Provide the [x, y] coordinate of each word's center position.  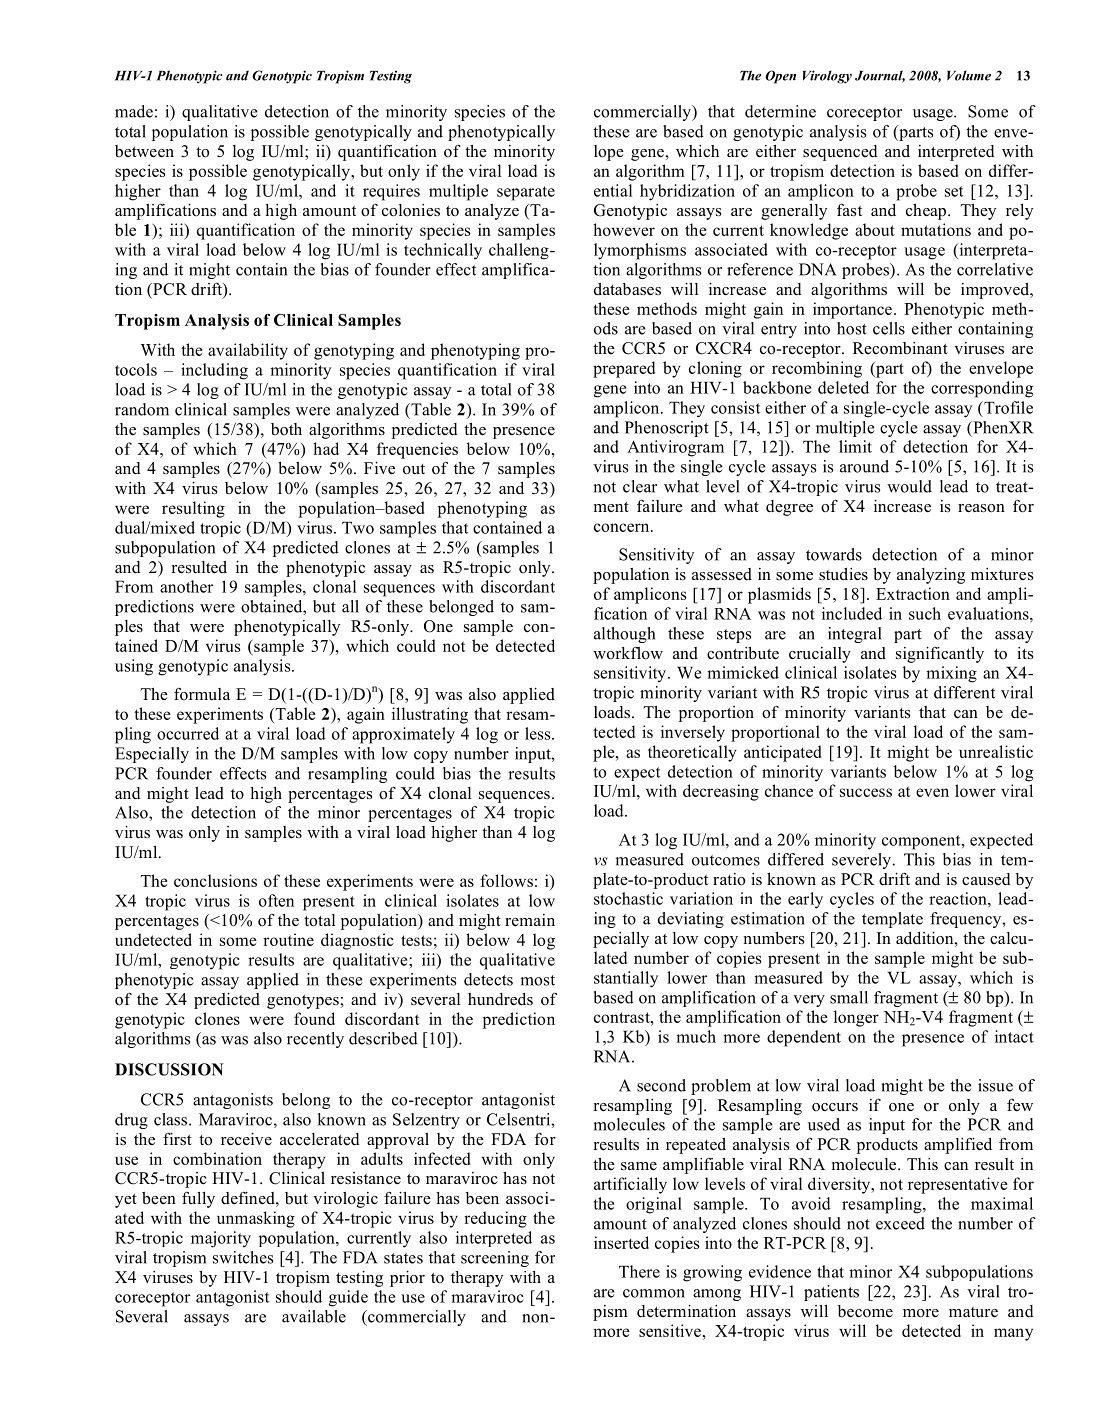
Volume [969, 75]
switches [243, 1257]
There [639, 1271]
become [865, 1311]
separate [526, 193]
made [134, 111]
